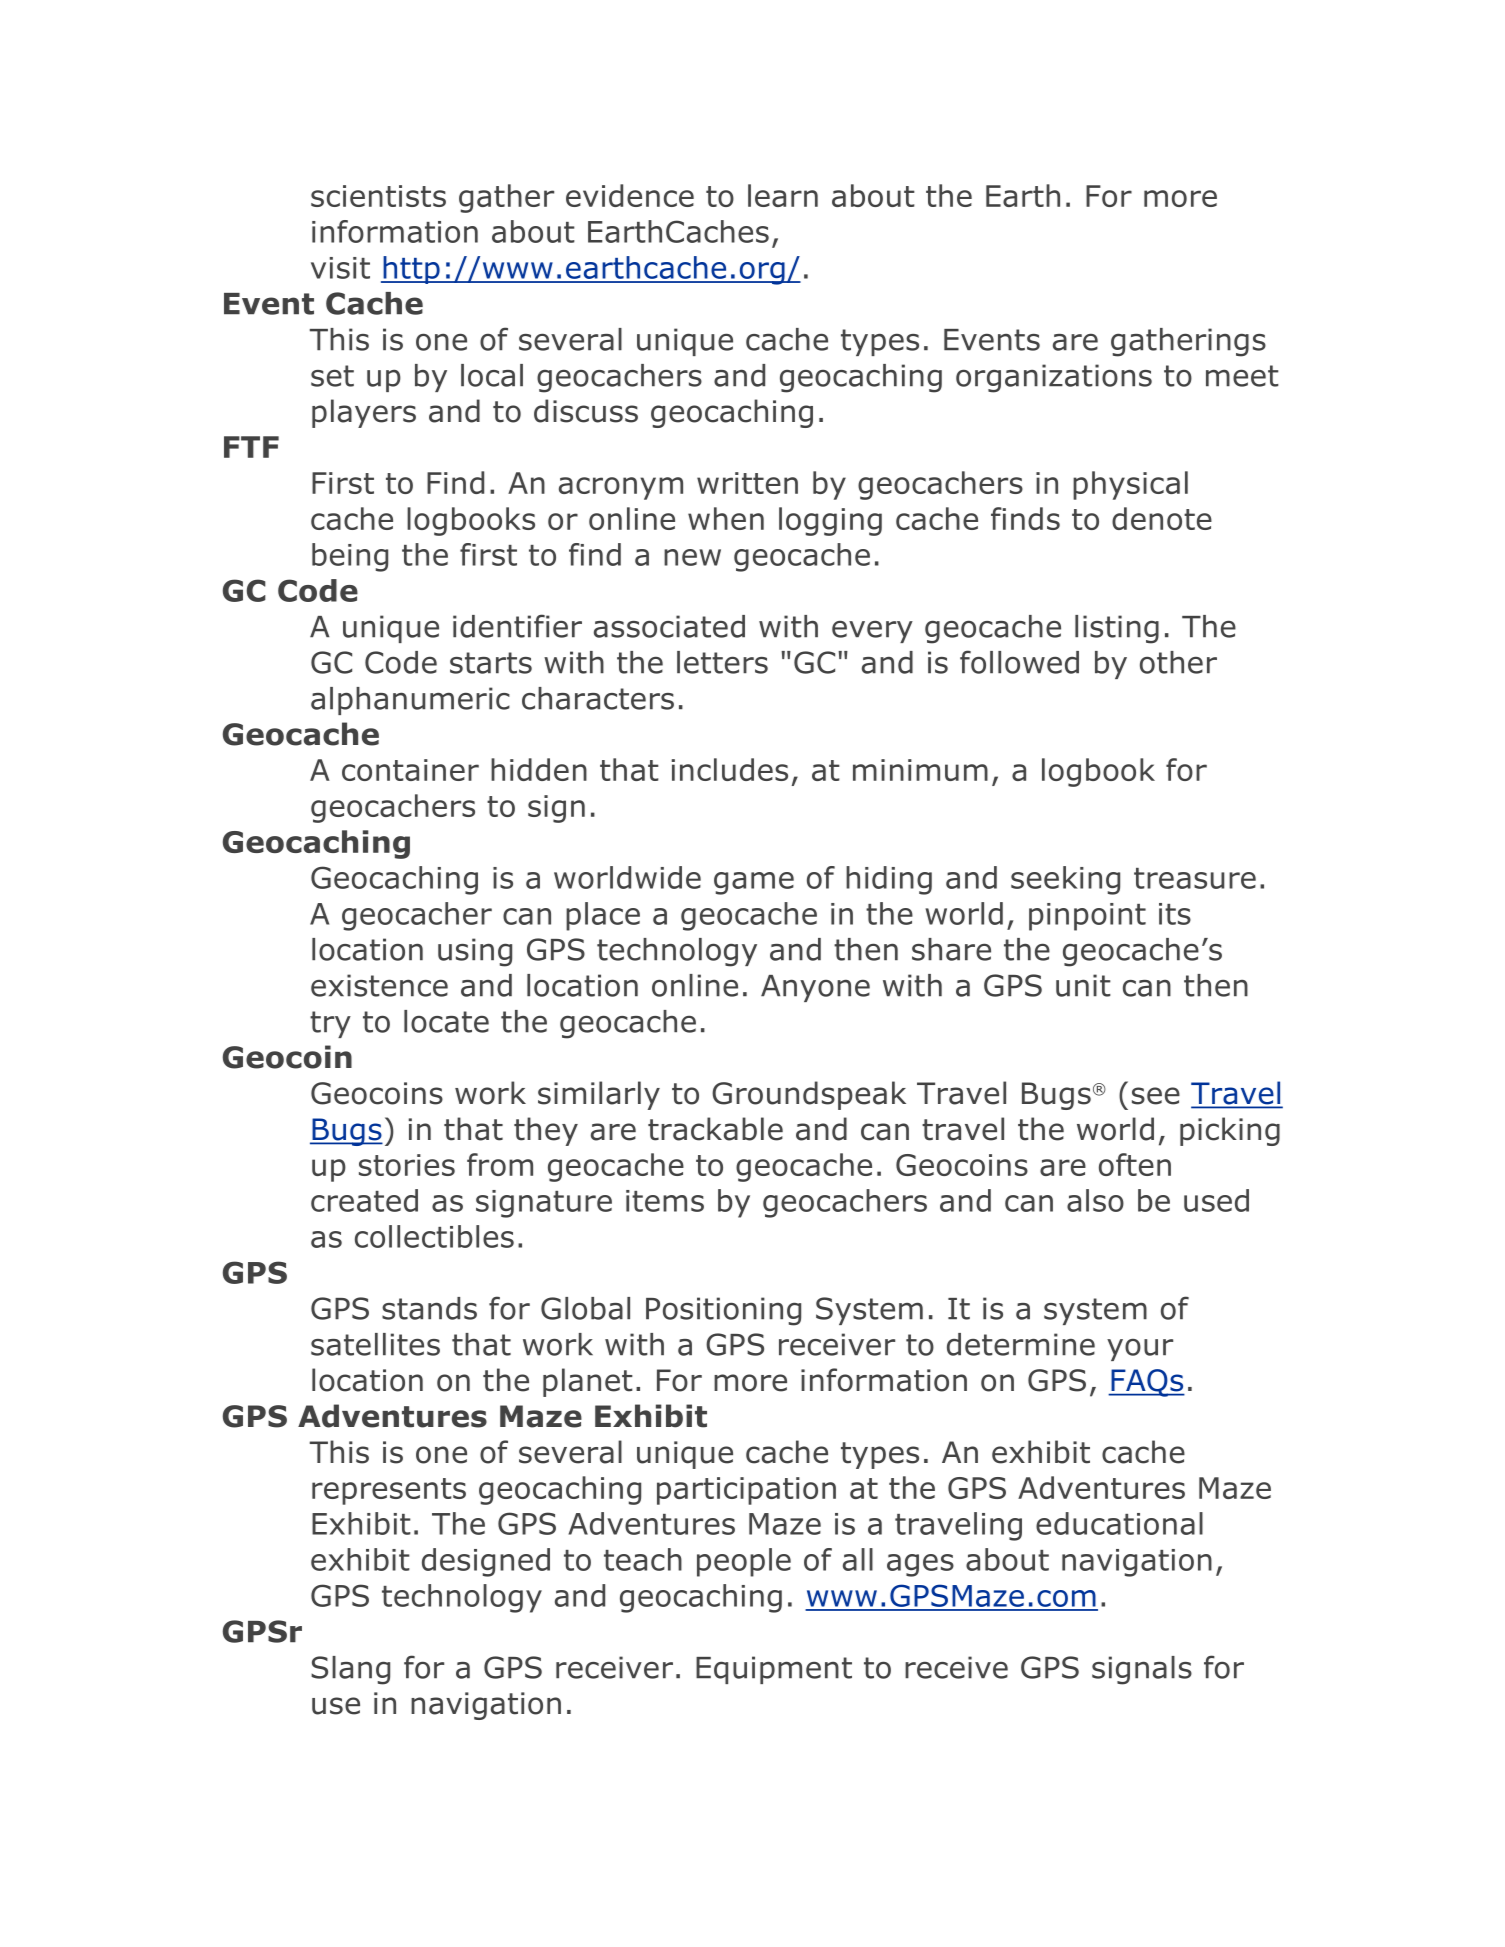  What do you see at coordinates (429, 1308) in the image?
I see `stands` at bounding box center [429, 1308].
